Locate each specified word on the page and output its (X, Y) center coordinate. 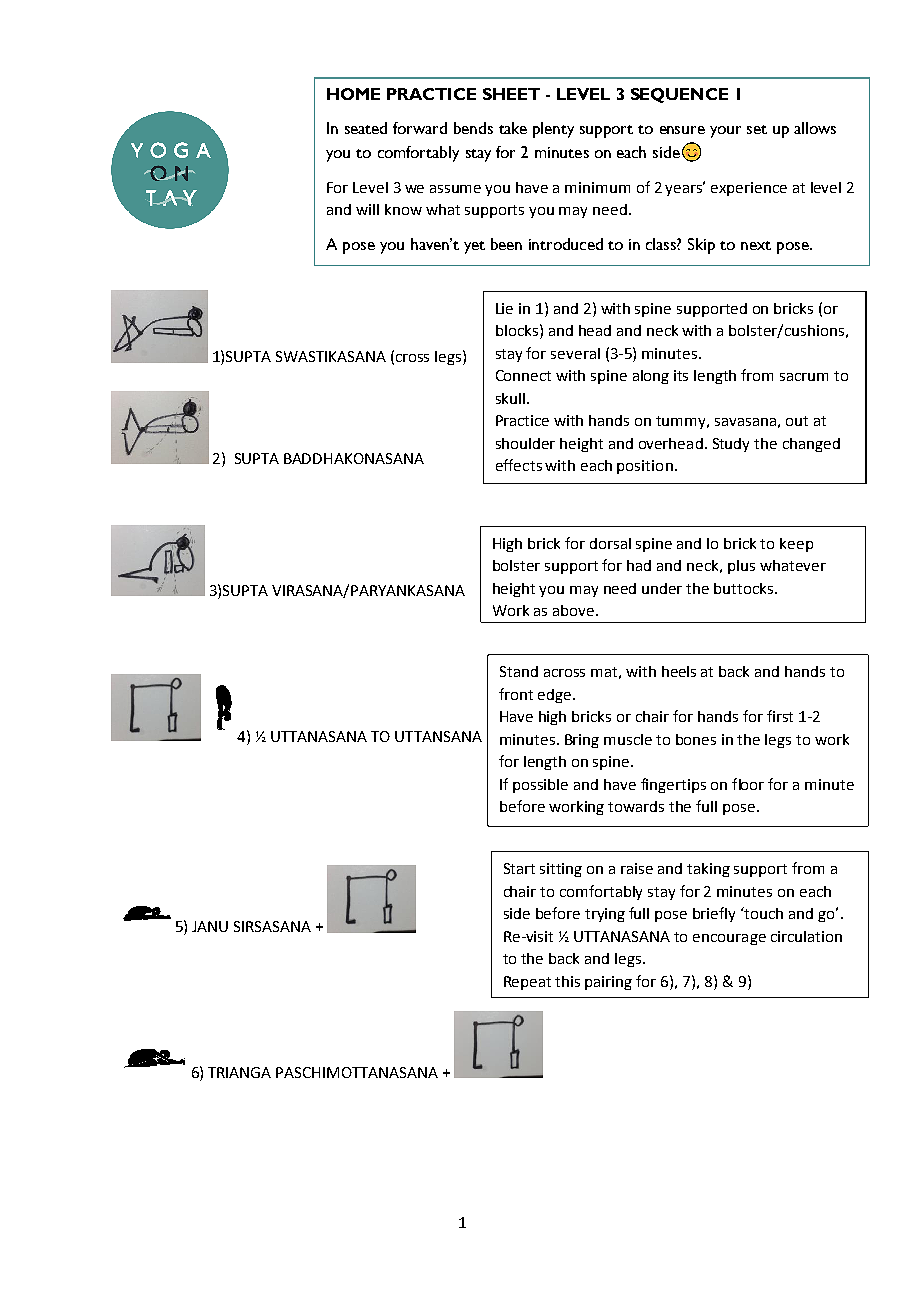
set (757, 129)
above (575, 610)
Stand (519, 671)
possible (540, 786)
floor (748, 784)
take (513, 128)
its (681, 375)
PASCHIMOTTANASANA (357, 1072)
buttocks (745, 588)
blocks (517, 330)
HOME (353, 94)
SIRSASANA (272, 926)
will (367, 209)
